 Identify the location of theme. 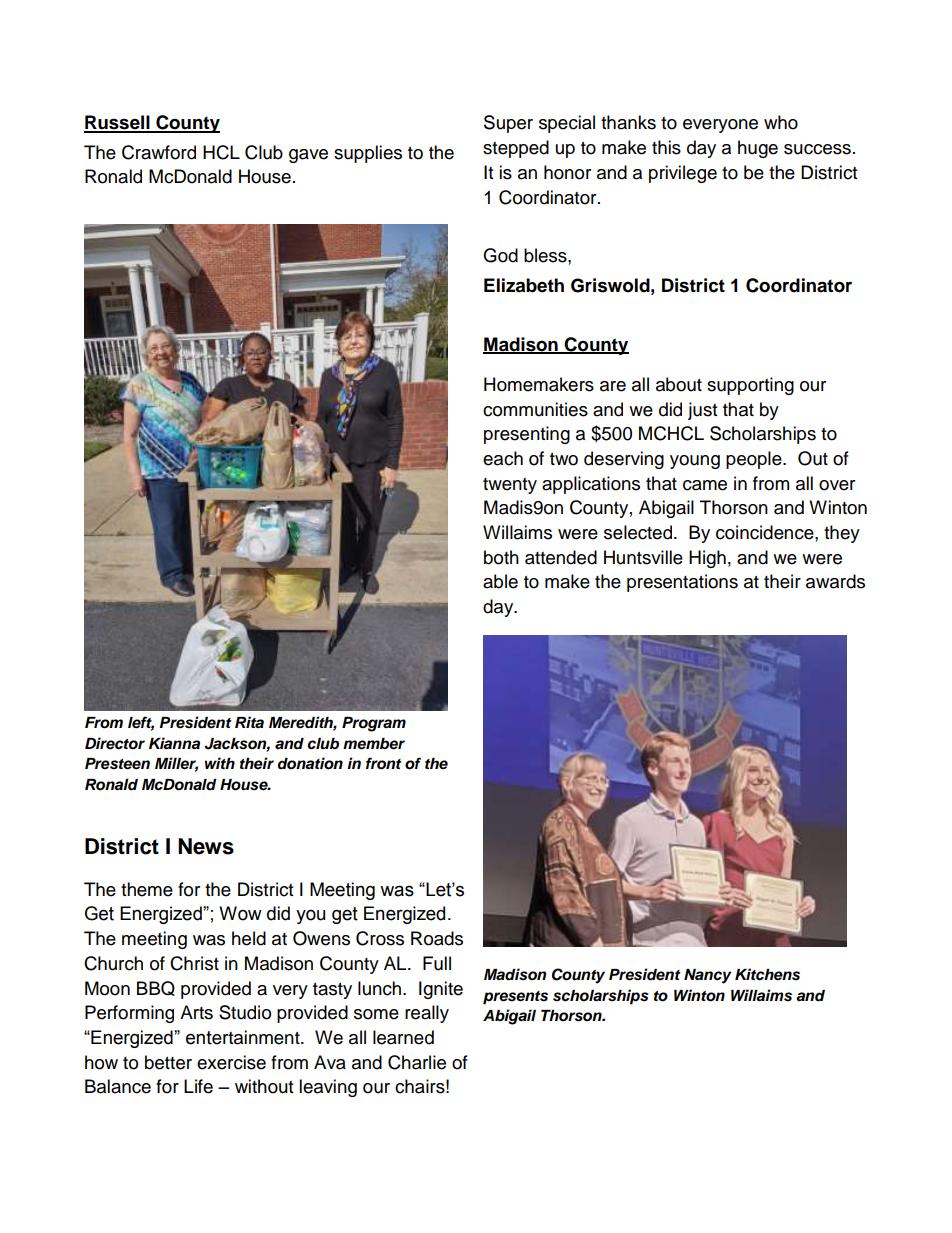
(147, 889).
